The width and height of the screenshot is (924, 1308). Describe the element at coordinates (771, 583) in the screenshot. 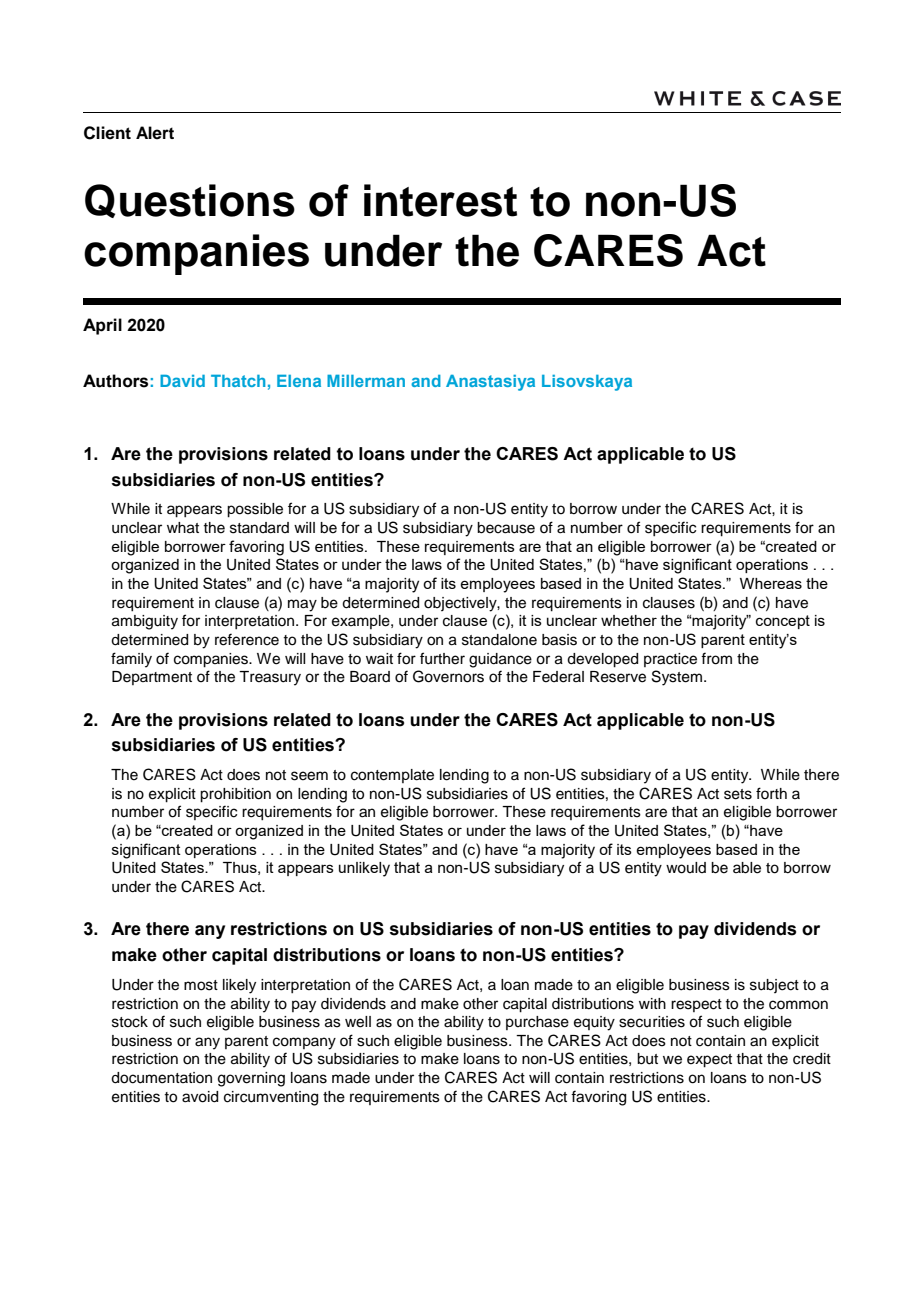

I see `Whereas` at that location.
